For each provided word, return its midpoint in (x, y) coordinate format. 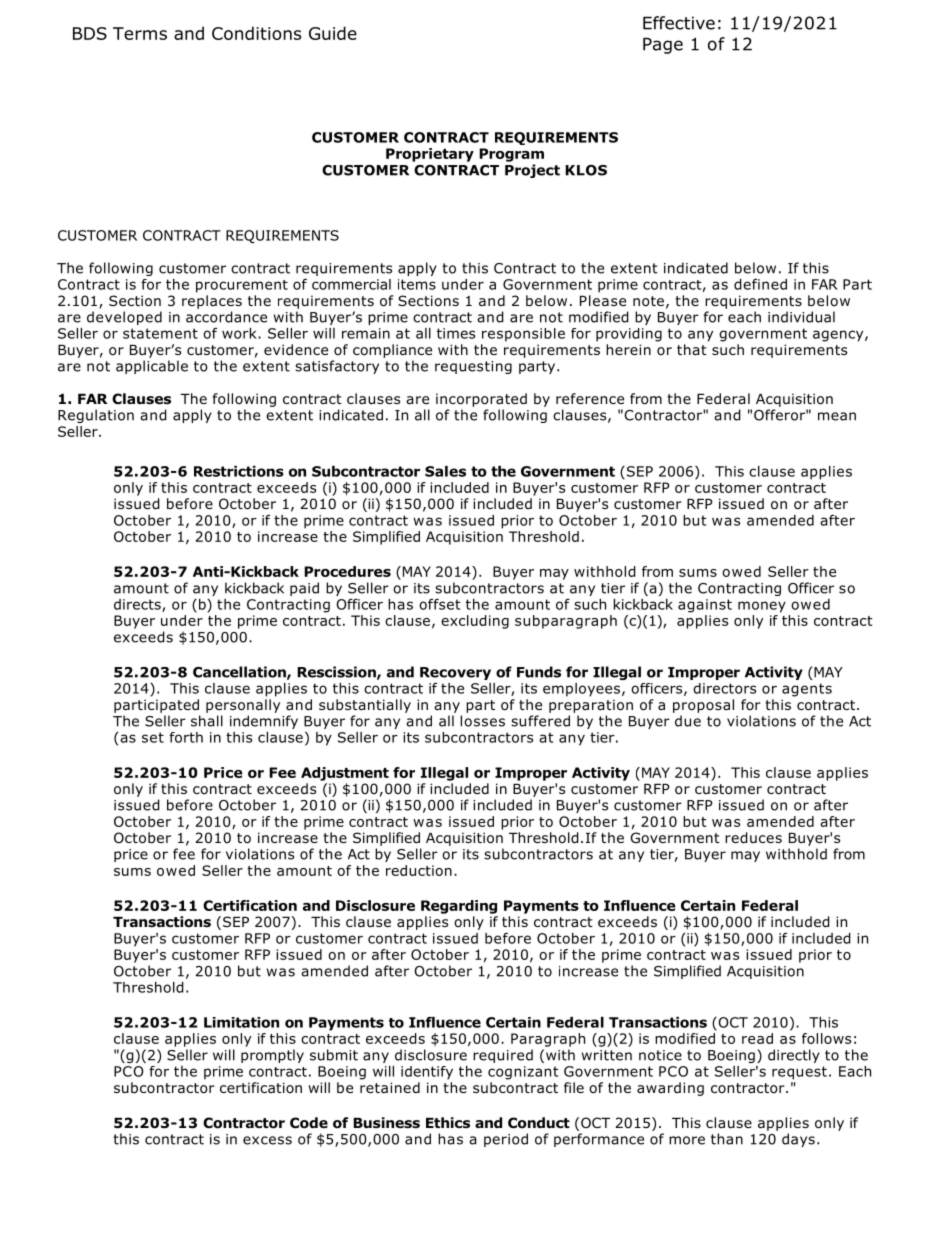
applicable (152, 367)
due (688, 721)
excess (267, 1140)
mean (837, 416)
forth (186, 737)
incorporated (481, 400)
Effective (679, 23)
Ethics (448, 1122)
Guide (333, 33)
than (727, 1139)
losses (482, 721)
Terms (140, 33)
